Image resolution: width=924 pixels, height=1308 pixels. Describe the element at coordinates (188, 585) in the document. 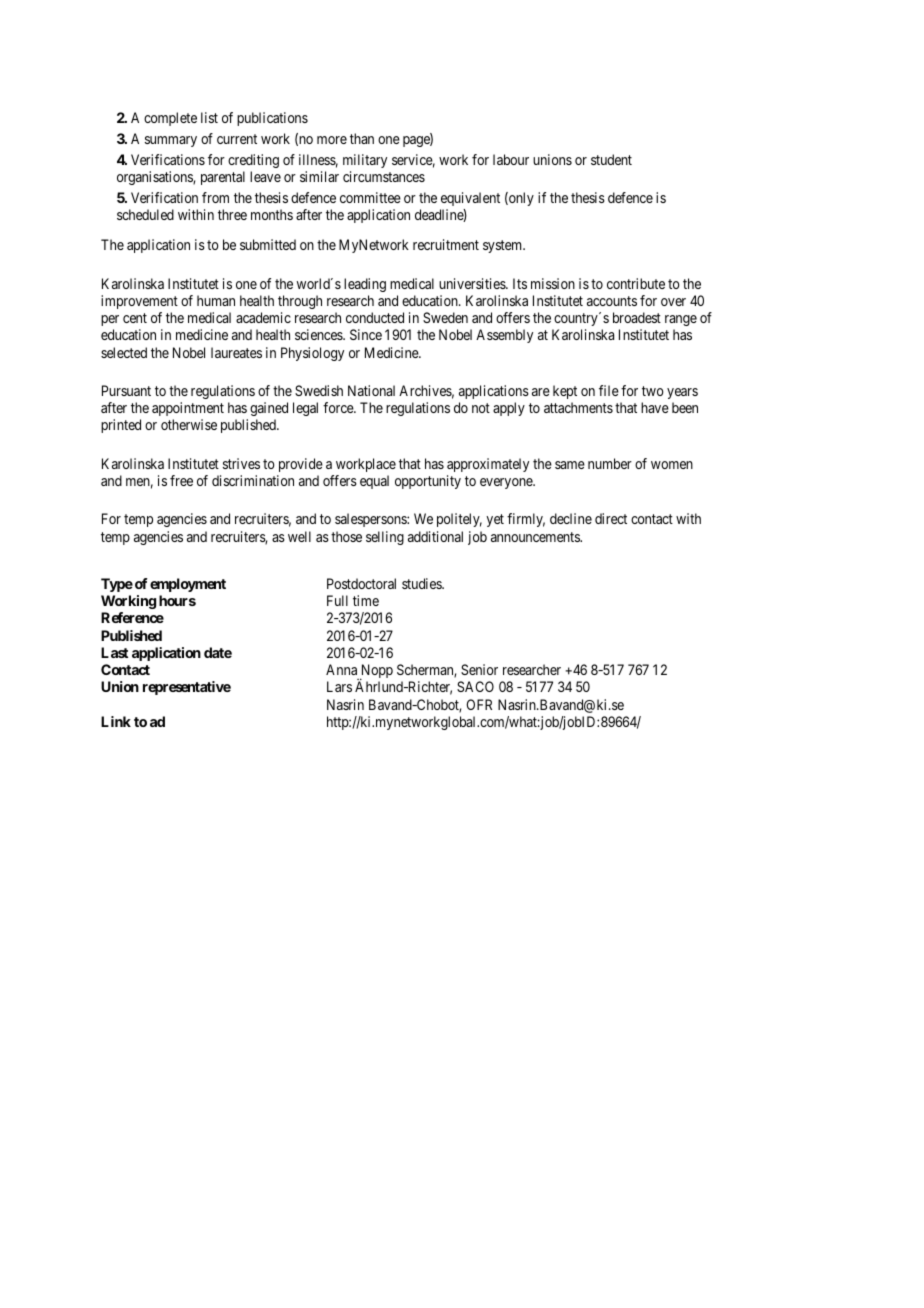

I see `employment` at that location.
